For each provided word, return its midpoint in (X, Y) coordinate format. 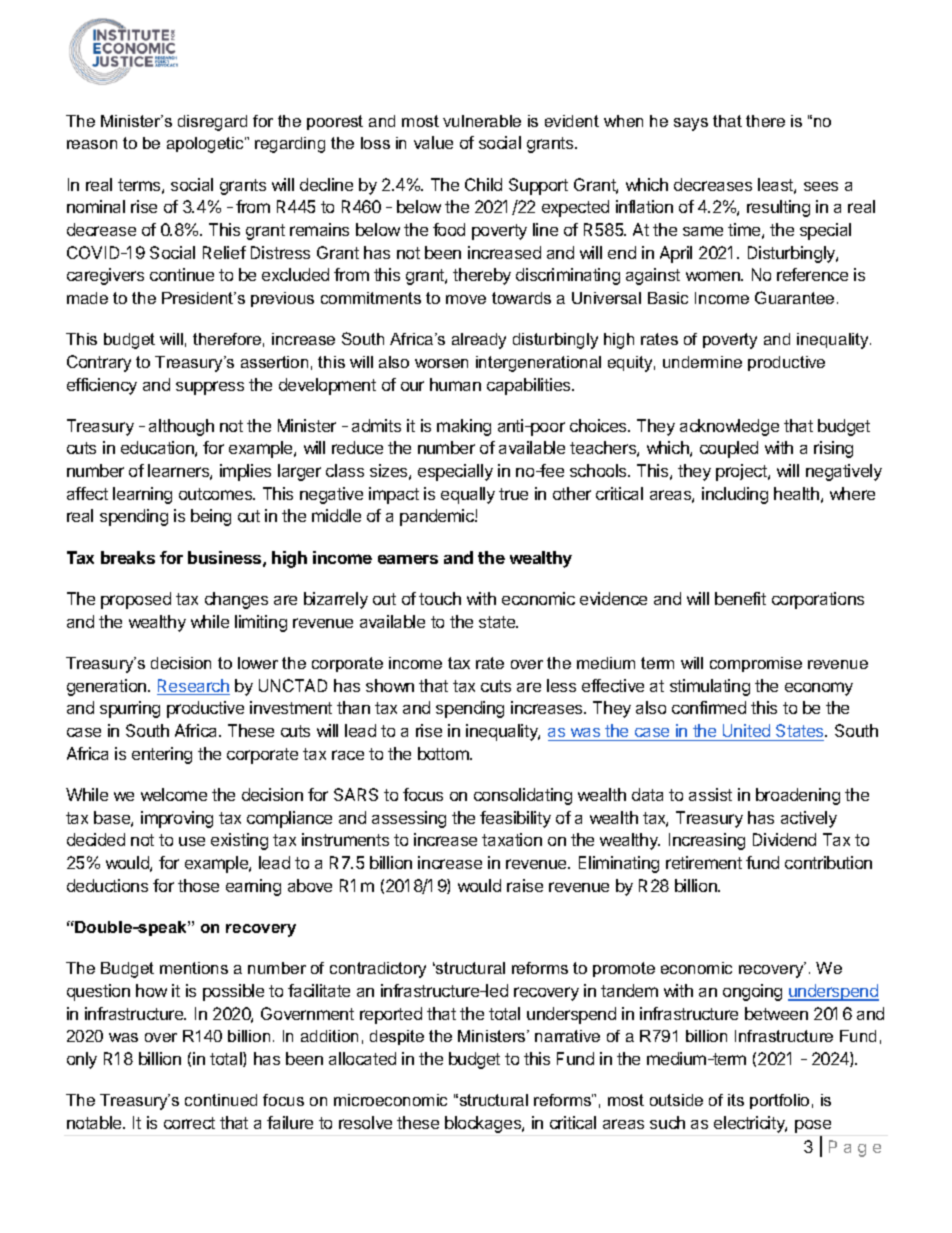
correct (189, 1123)
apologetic (206, 145)
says (691, 124)
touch (440, 598)
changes (236, 600)
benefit (740, 598)
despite (397, 1037)
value (433, 142)
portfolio (779, 1101)
